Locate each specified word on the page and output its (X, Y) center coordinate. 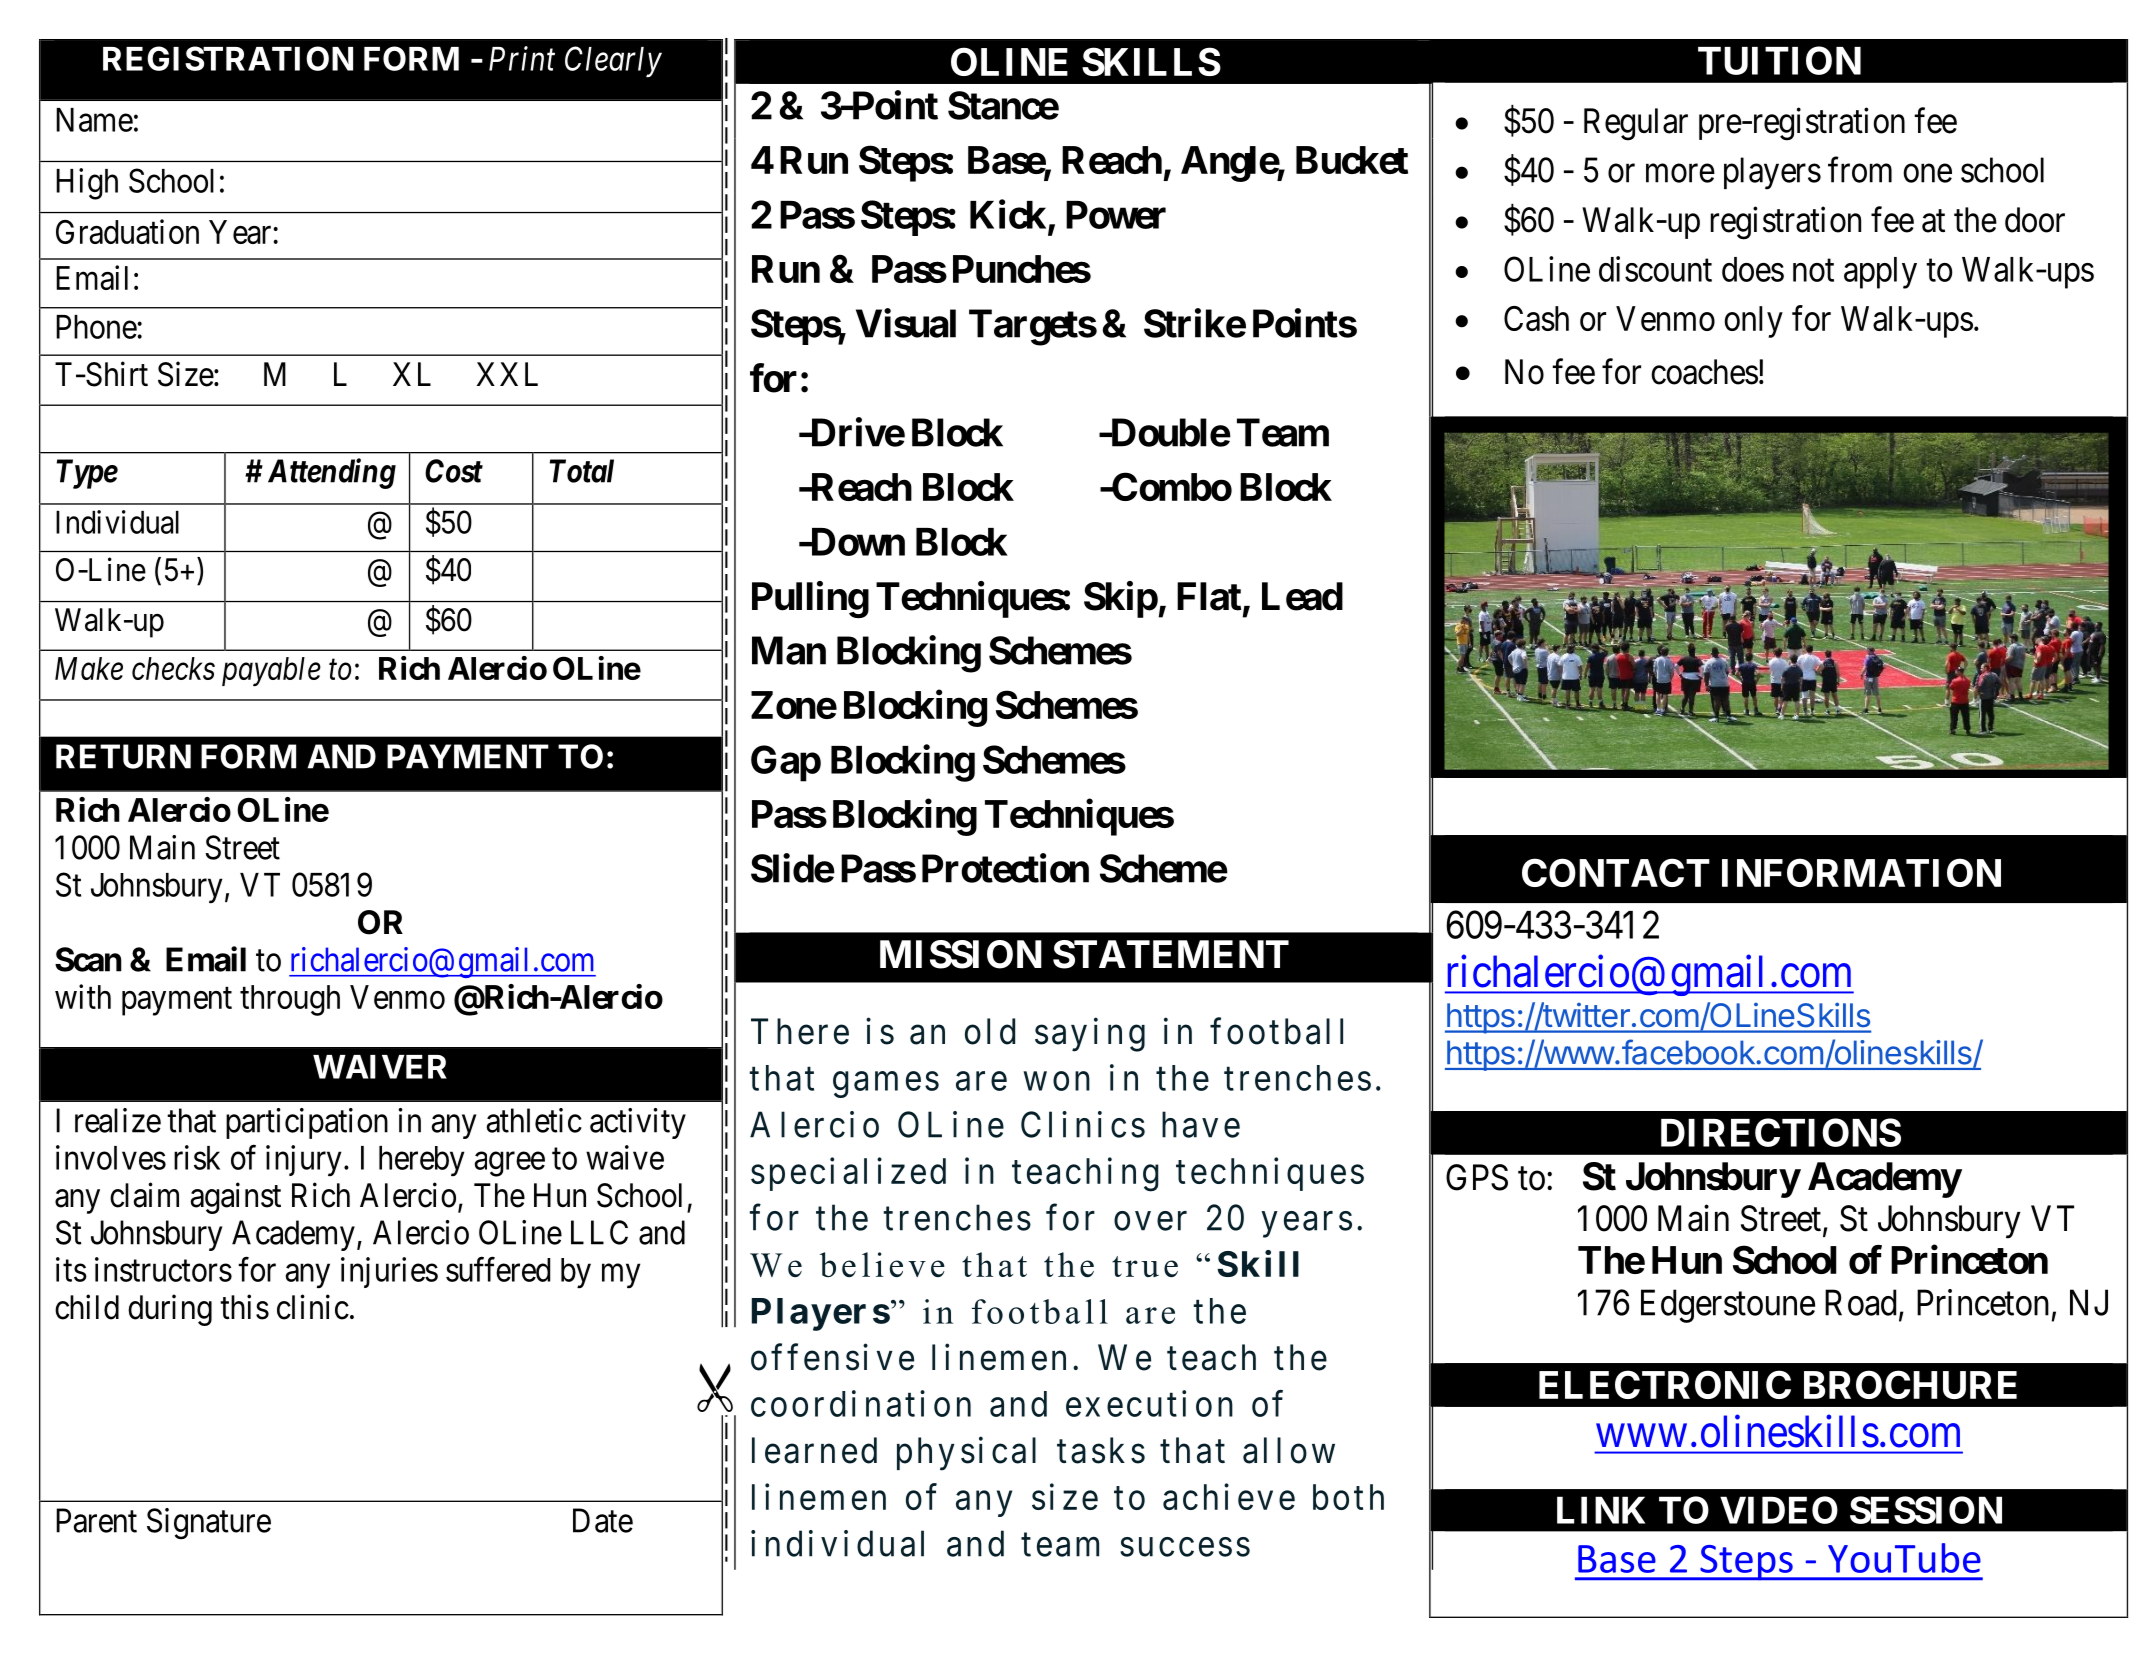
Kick (1008, 214)
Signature (209, 1524)
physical (966, 1454)
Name (94, 120)
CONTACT (1616, 872)
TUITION (1779, 60)
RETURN (123, 756)
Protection (1005, 868)
